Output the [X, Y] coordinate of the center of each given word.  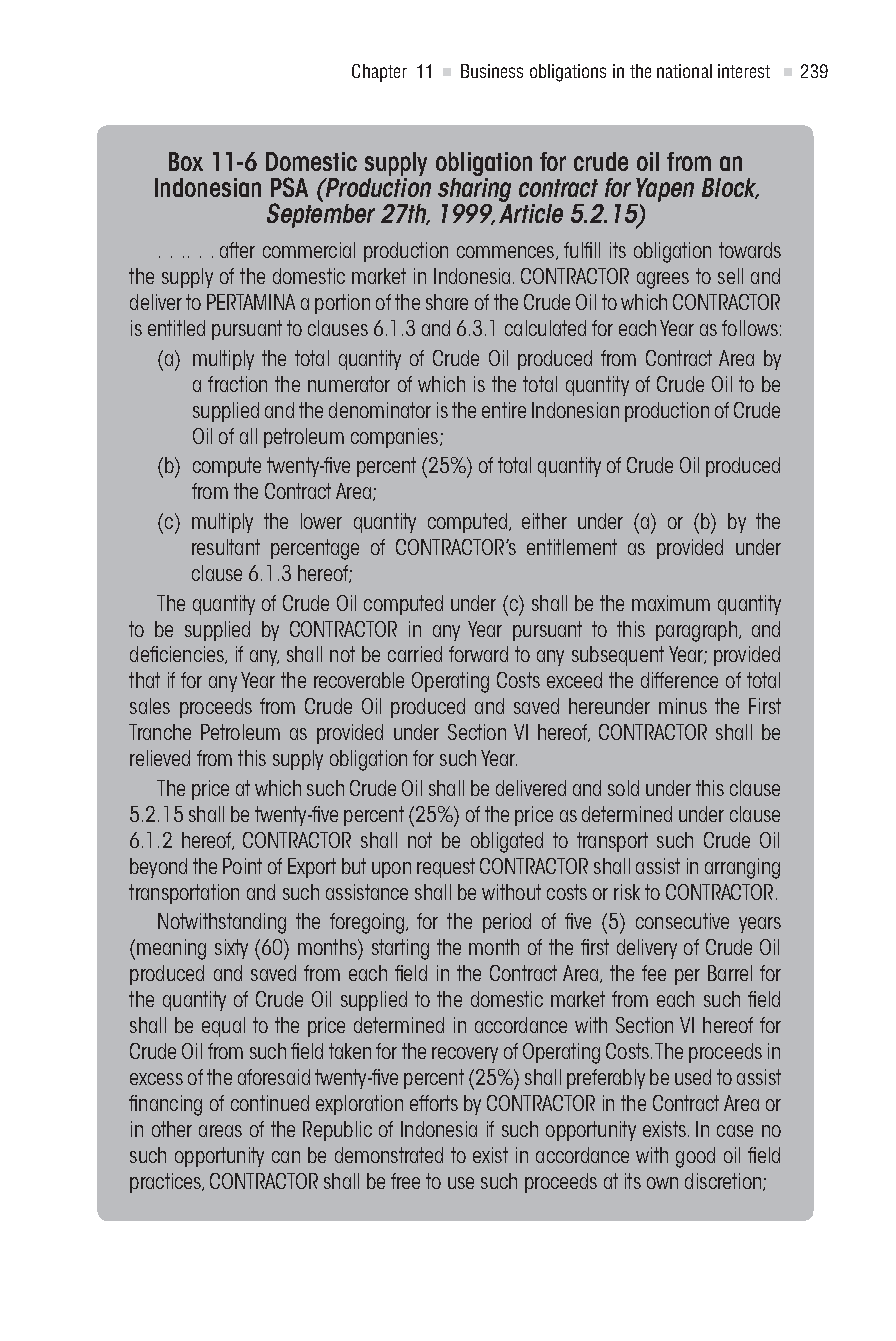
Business [492, 71]
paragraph [696, 631]
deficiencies [178, 655]
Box [186, 161]
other [172, 1129]
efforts [434, 1103]
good [695, 1157]
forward [478, 654]
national [684, 71]
